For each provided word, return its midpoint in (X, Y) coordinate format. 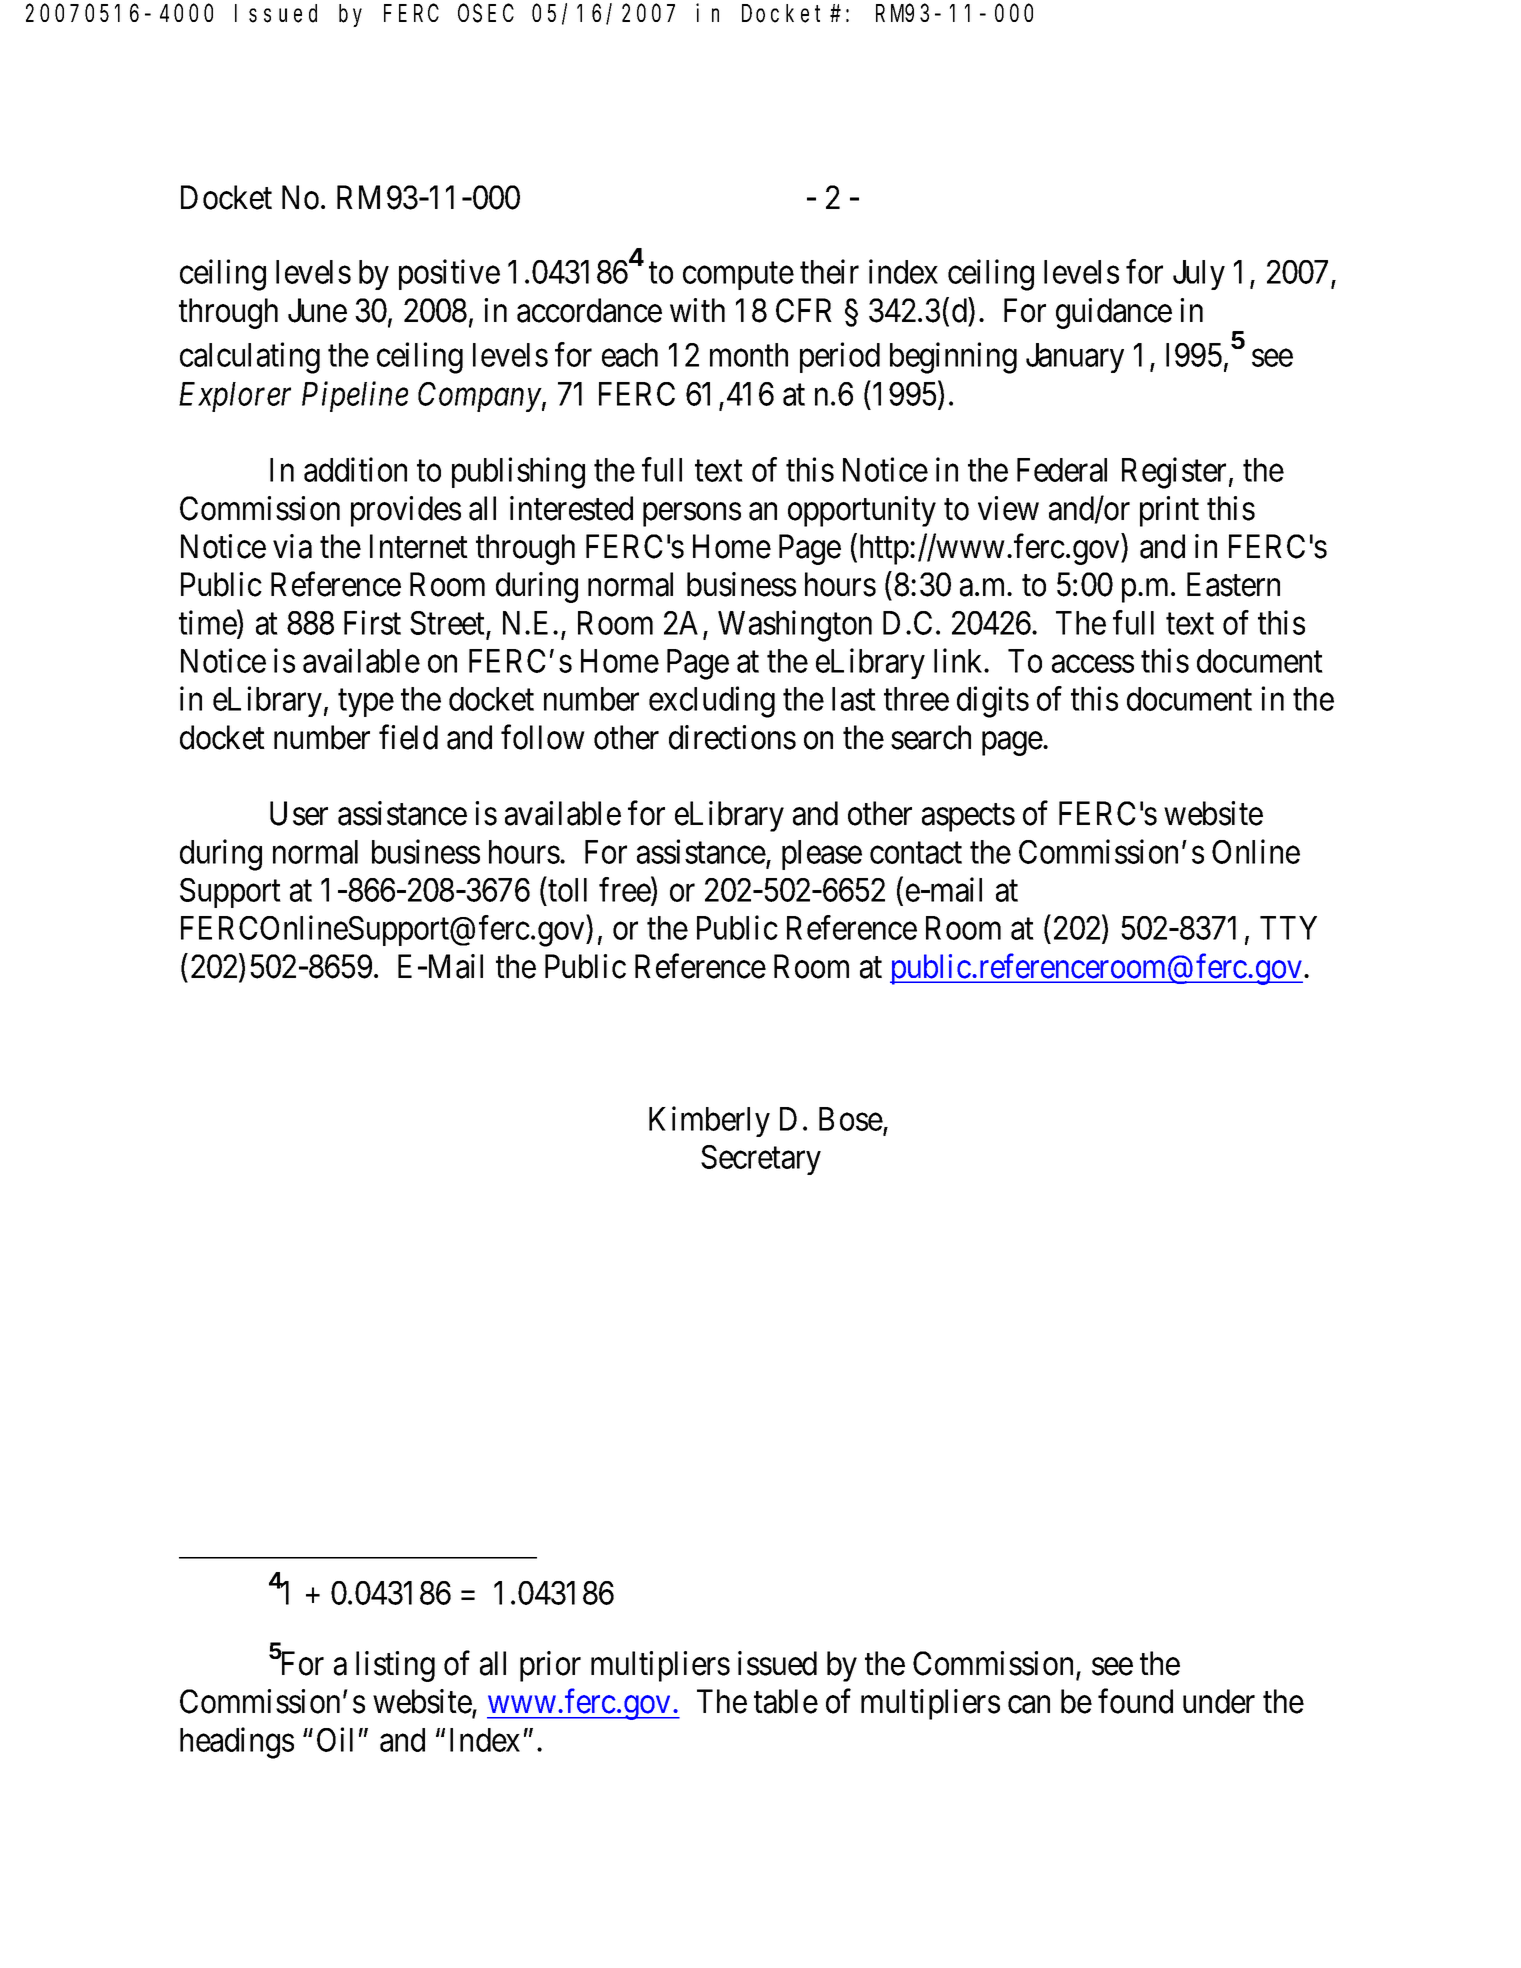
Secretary (761, 1160)
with (697, 310)
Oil (335, 1739)
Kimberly (709, 1121)
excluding (712, 702)
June (317, 311)
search (931, 737)
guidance (1114, 313)
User (299, 814)
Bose (851, 1119)
